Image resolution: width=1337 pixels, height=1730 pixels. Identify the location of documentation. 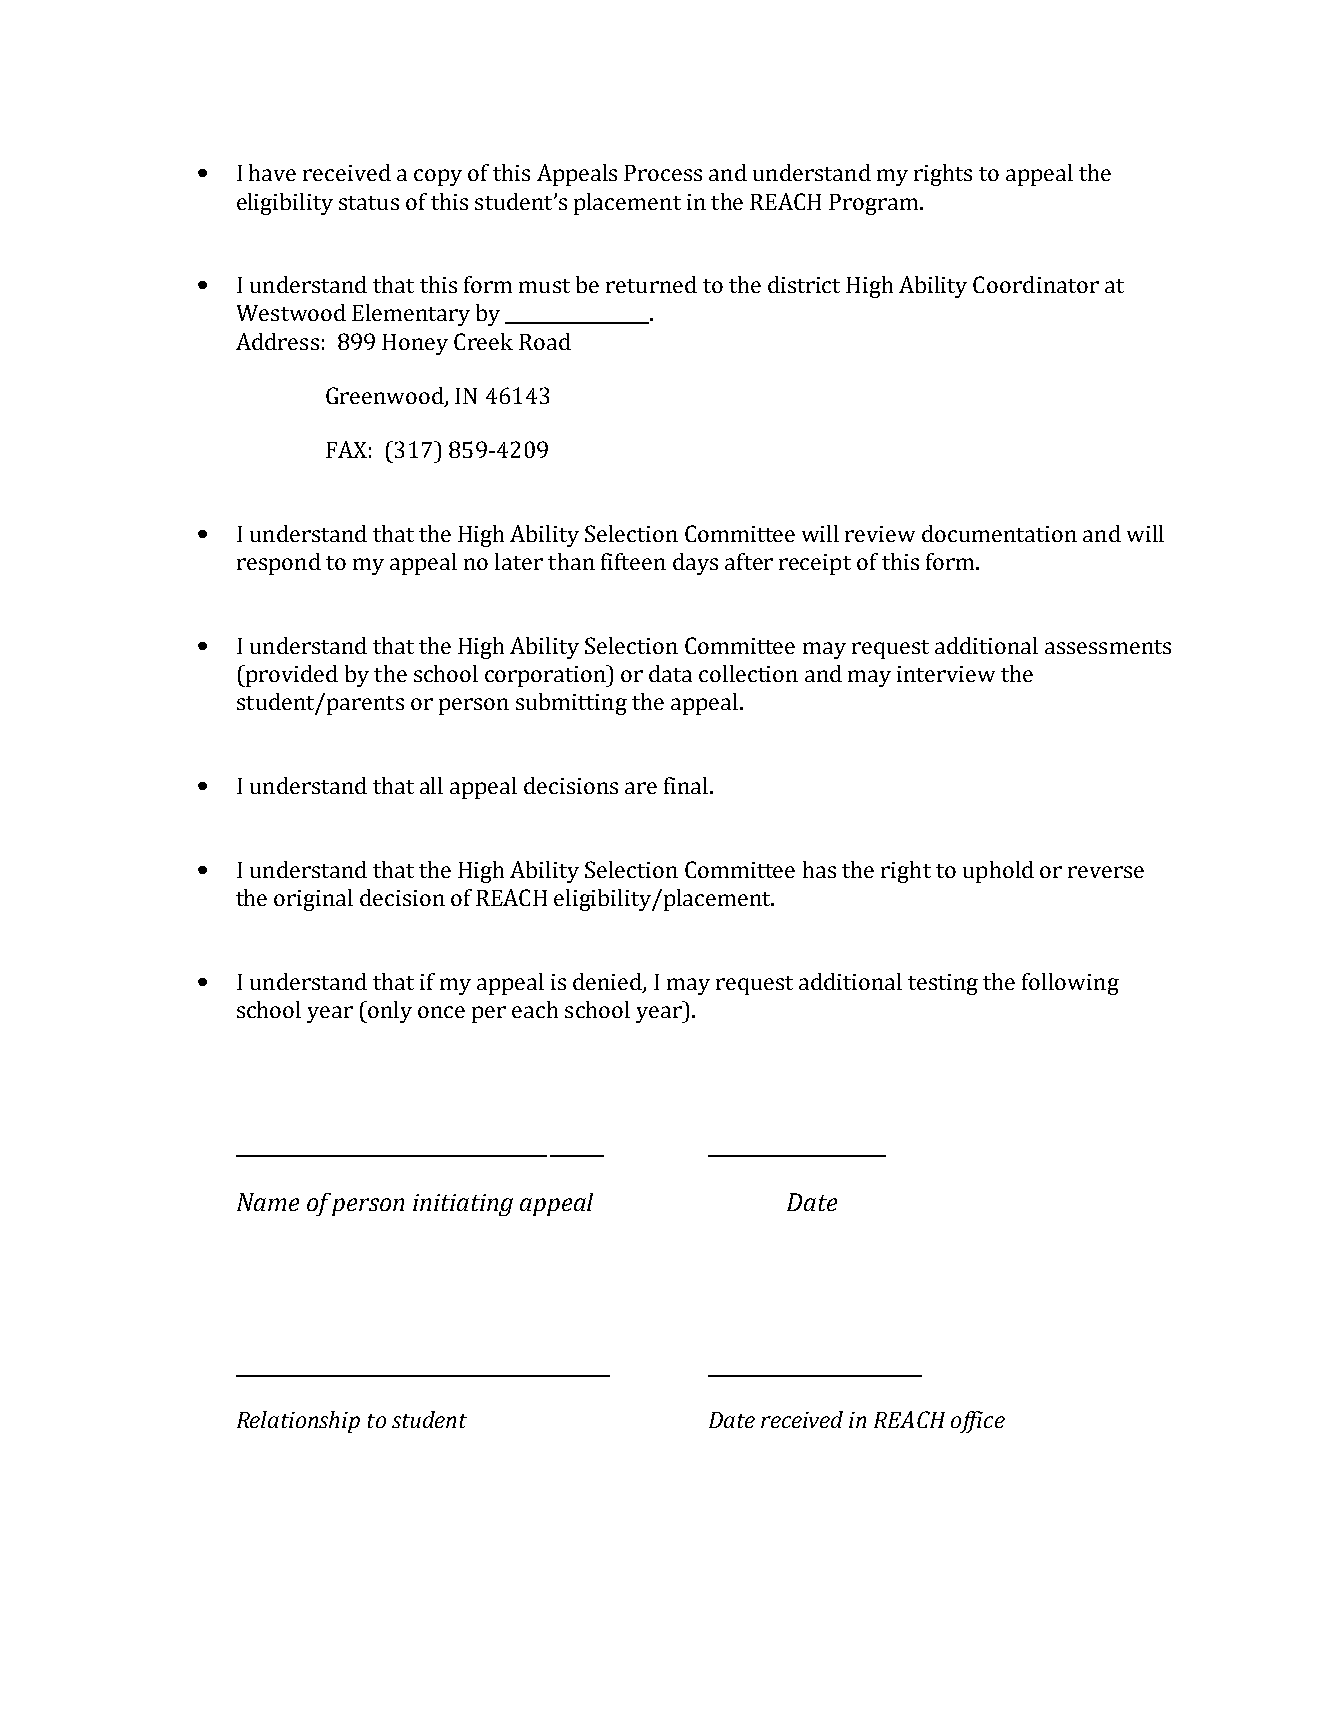
(999, 533).
